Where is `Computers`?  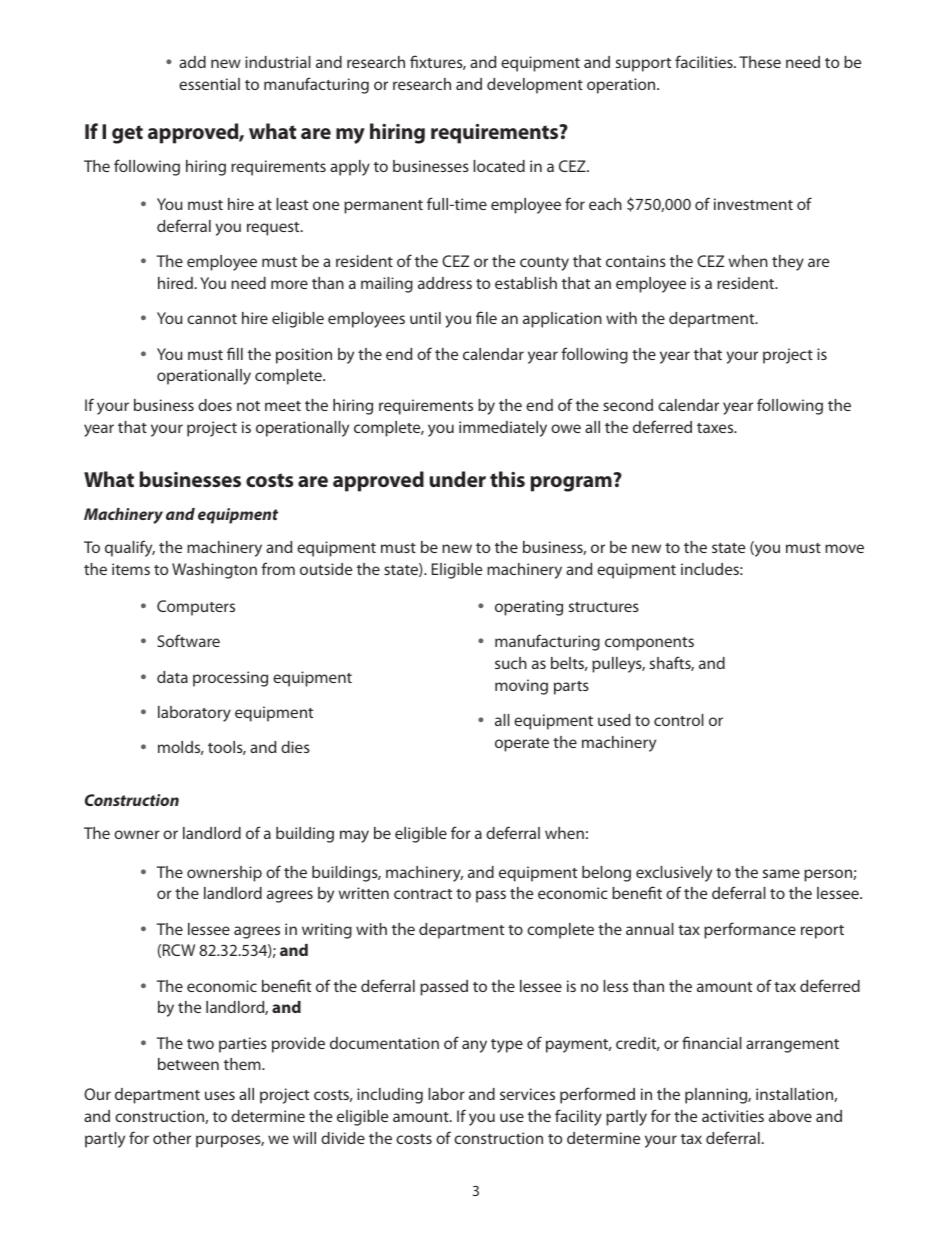
Computers is located at coordinates (196, 608).
